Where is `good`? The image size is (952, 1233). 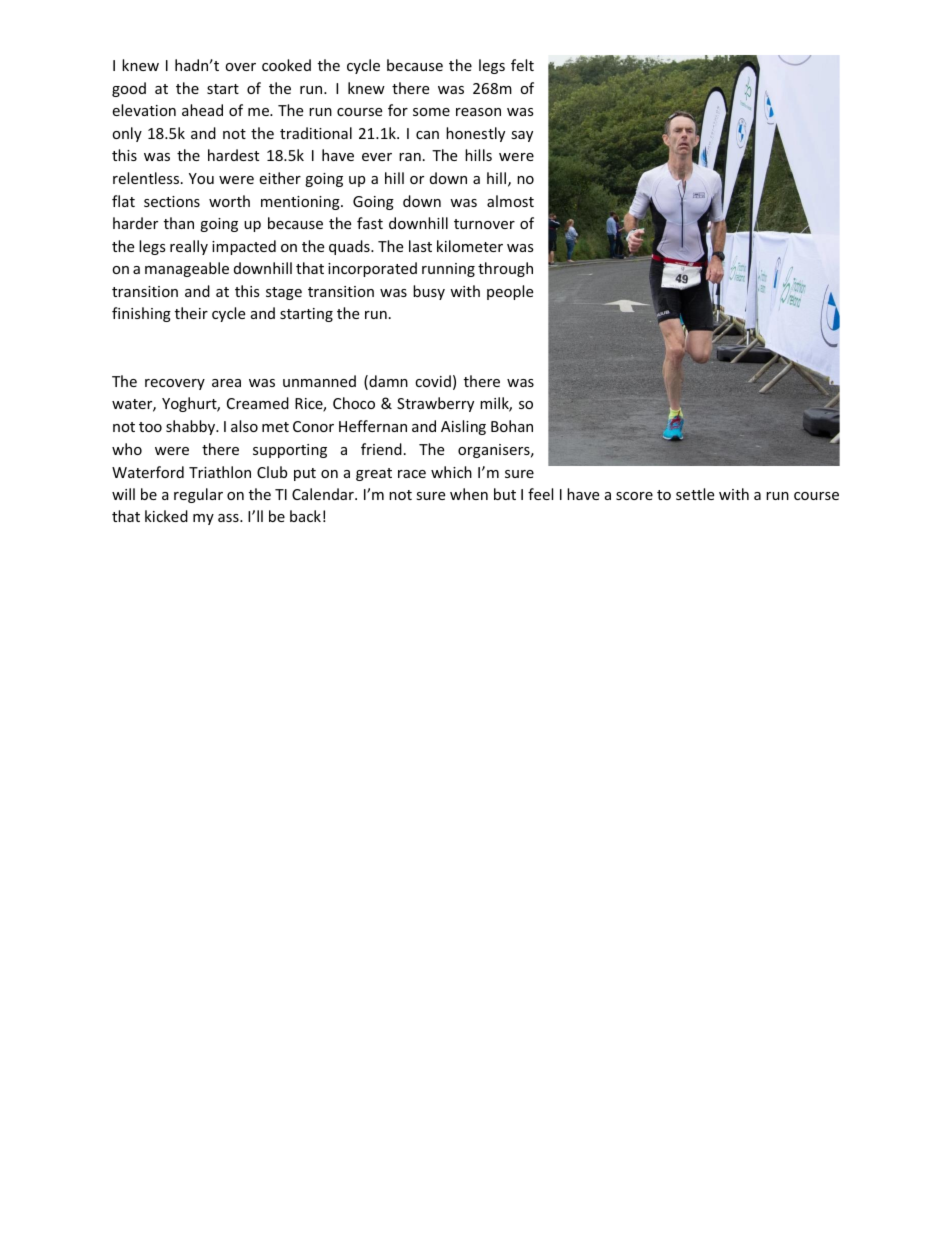
good is located at coordinates (129, 89).
